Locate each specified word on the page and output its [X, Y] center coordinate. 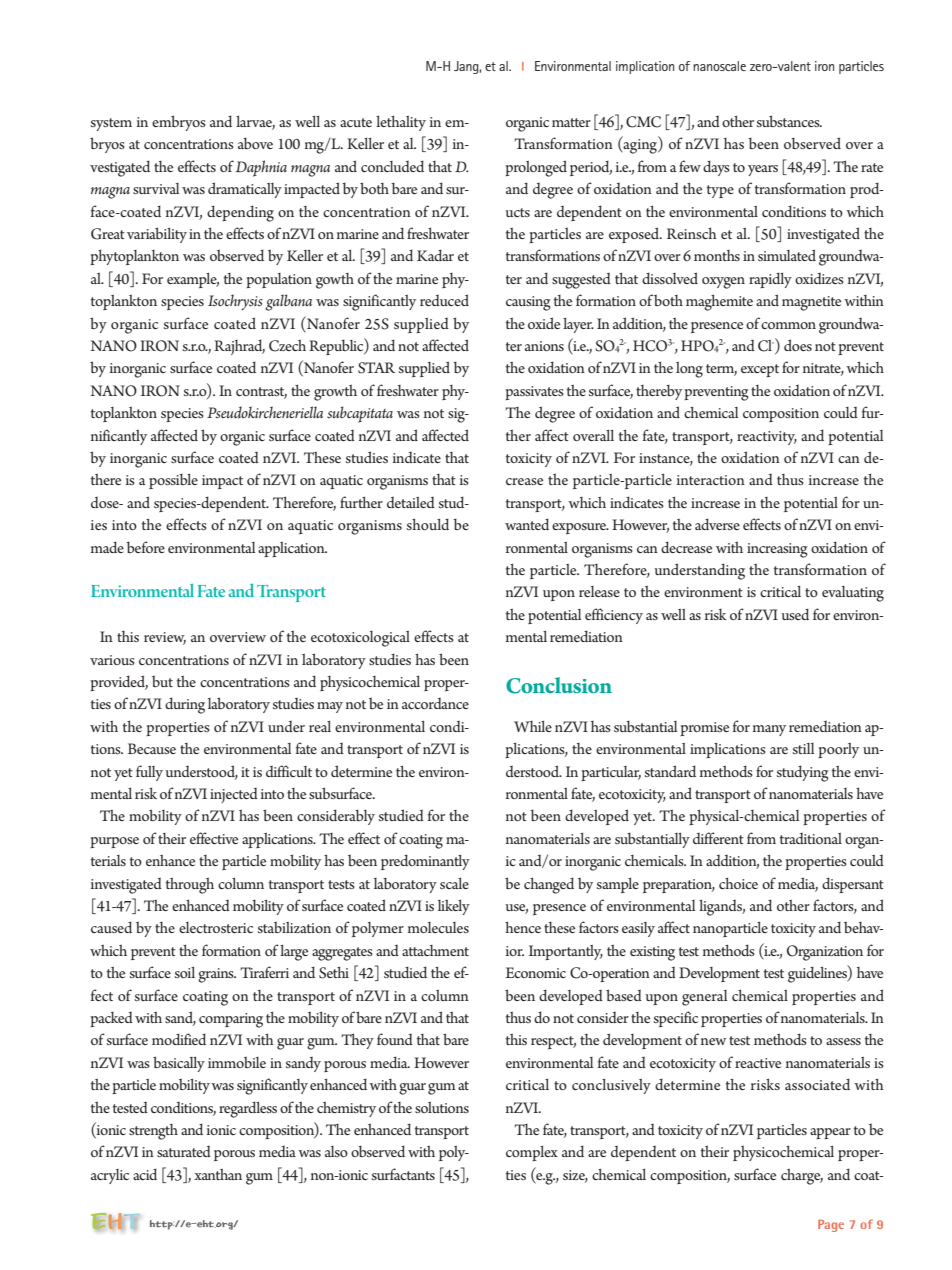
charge [802, 1177]
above [255, 143]
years [763, 170]
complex [532, 1153]
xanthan [218, 1174]
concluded [392, 166]
